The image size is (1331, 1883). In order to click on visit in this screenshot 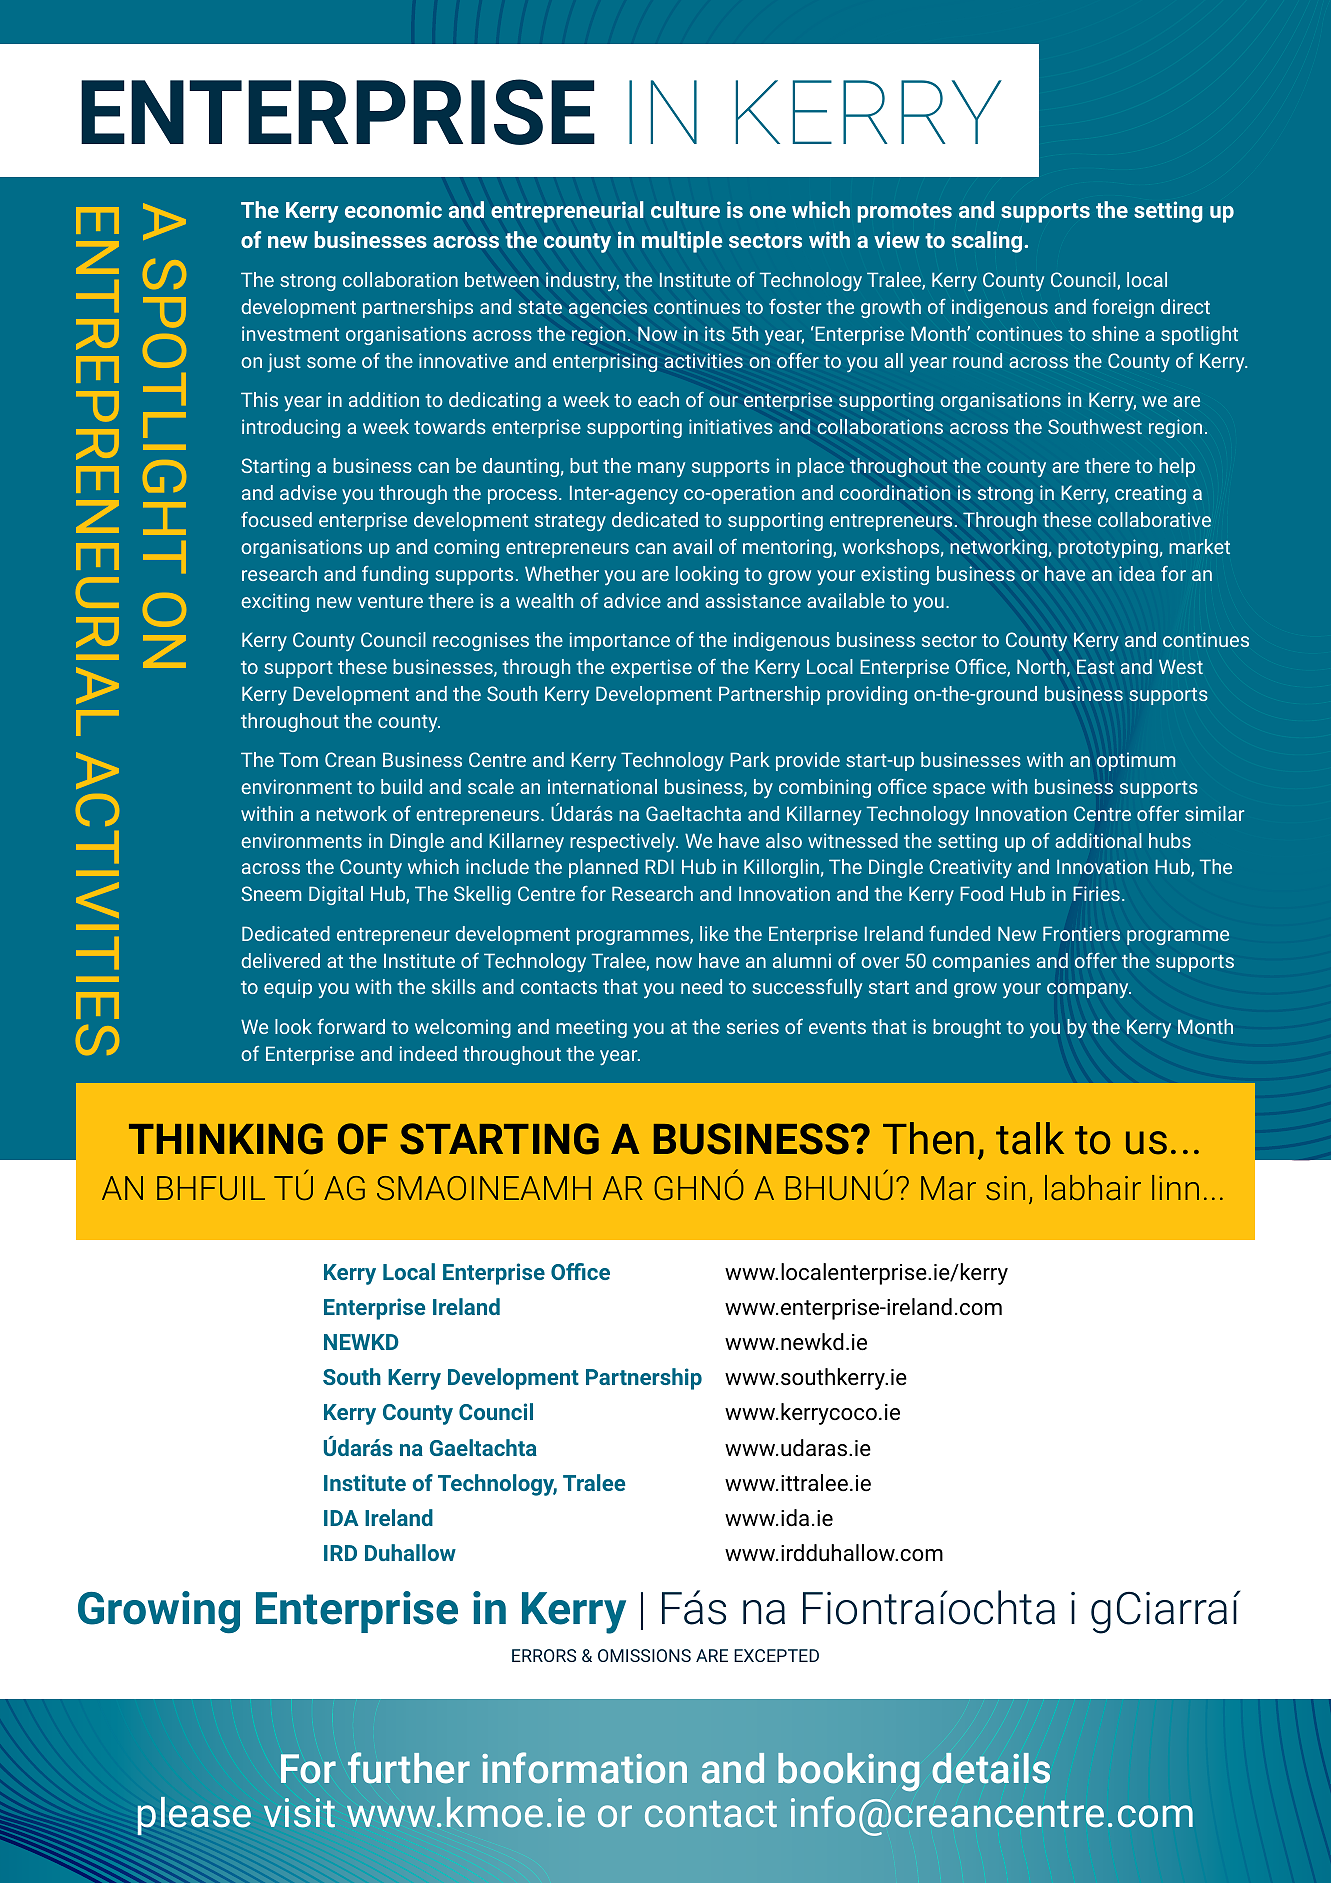, I will do `click(299, 1812)`.
